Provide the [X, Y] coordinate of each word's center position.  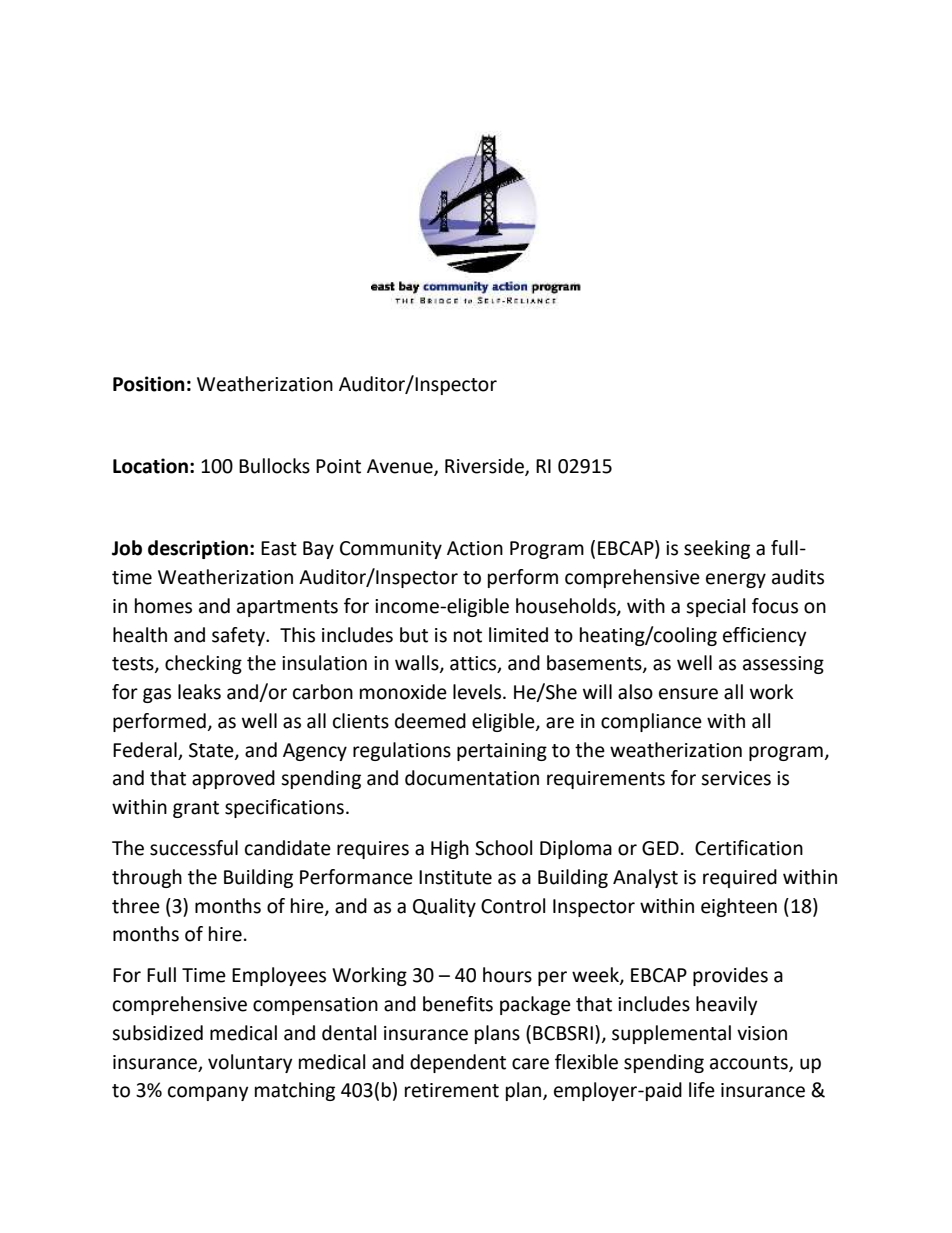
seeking [717, 549]
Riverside [485, 467]
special [715, 607]
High [450, 849]
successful [194, 848]
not [468, 636]
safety [239, 636]
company [208, 1093]
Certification [749, 848]
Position [149, 384]
